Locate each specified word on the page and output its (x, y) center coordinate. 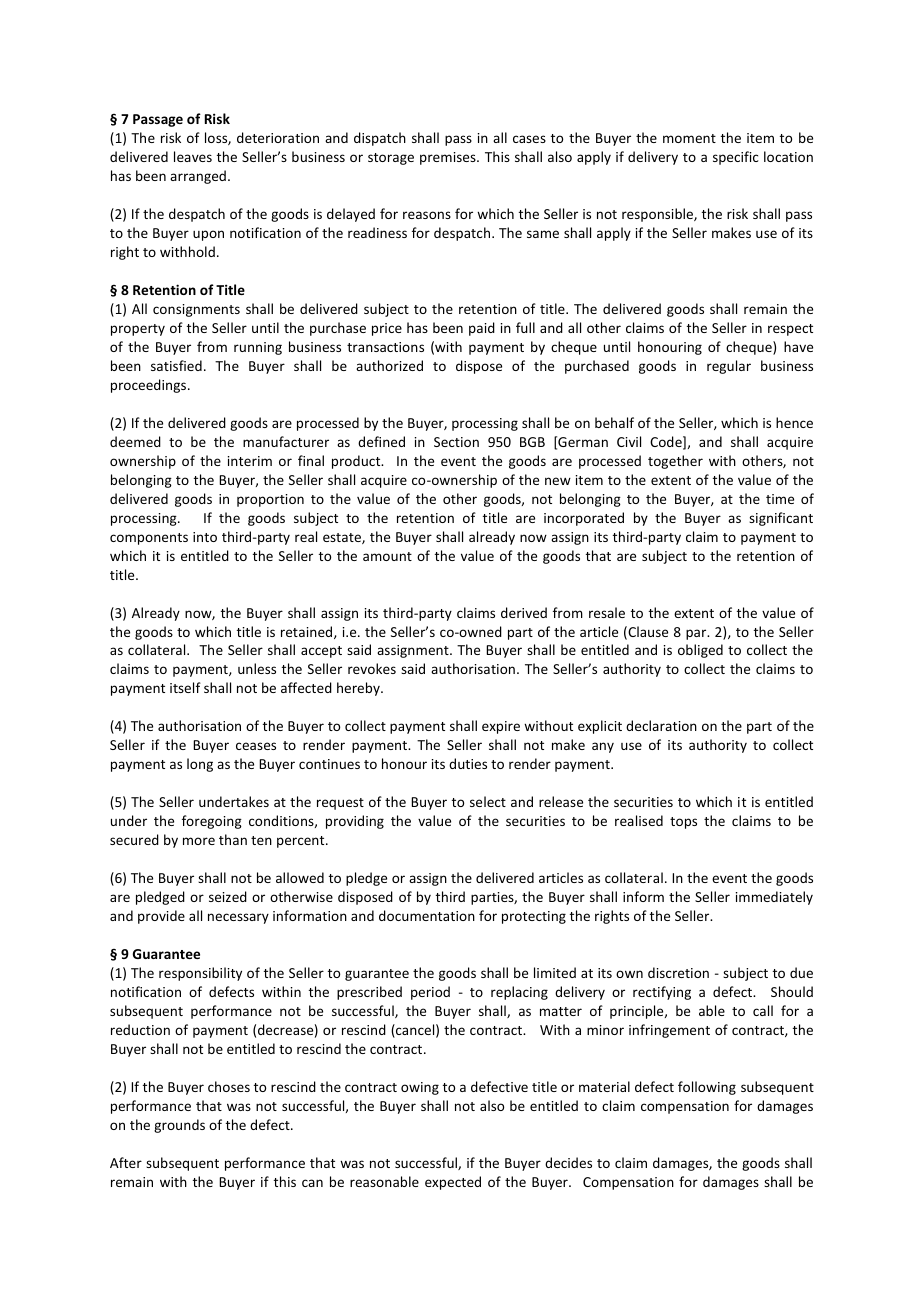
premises (449, 158)
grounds (179, 1126)
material (604, 1086)
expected (453, 1183)
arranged (198, 177)
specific (736, 158)
